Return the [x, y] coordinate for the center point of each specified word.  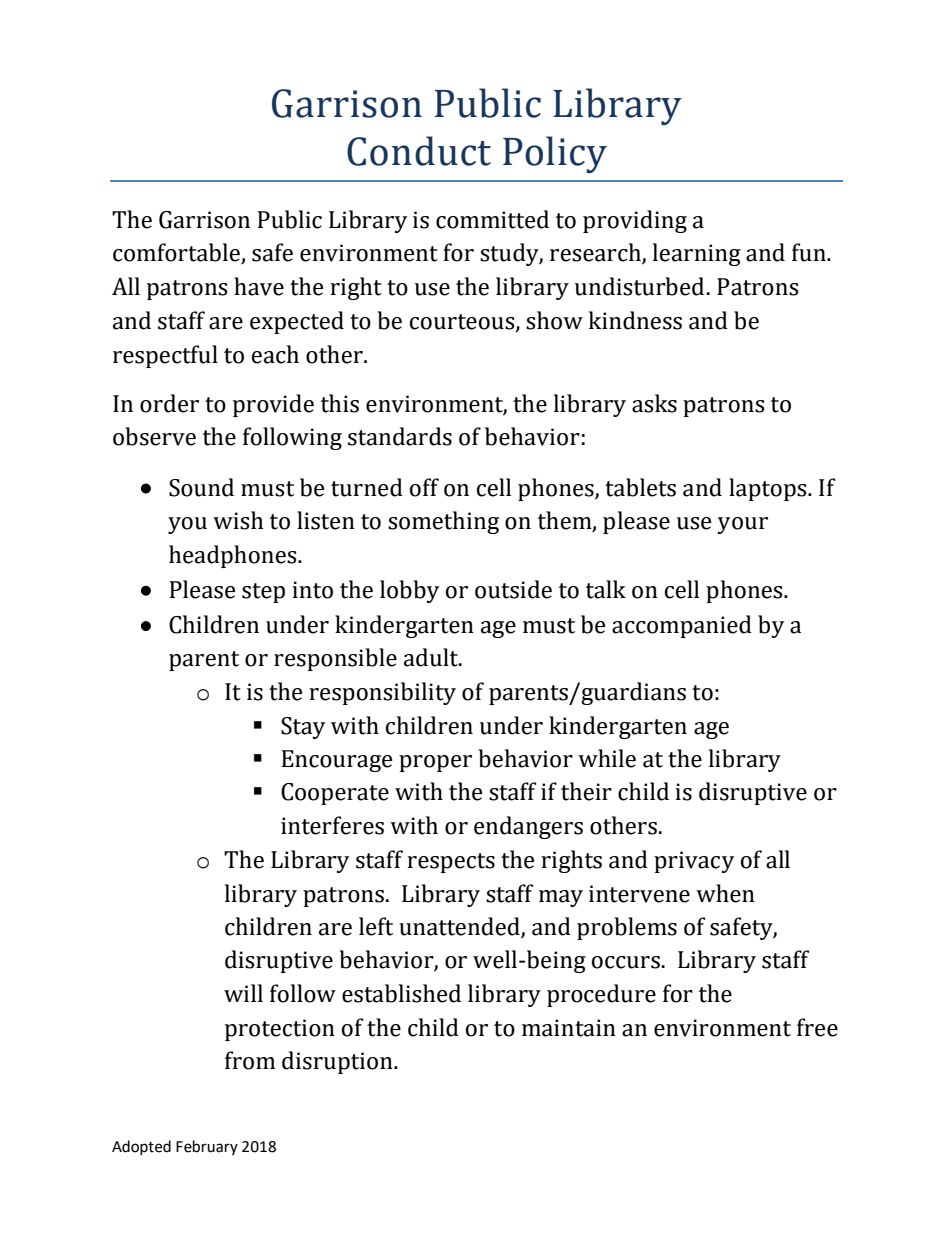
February [207, 1147]
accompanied [682, 626]
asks [654, 403]
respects [451, 863]
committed [492, 219]
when [725, 893]
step [263, 593]
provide [273, 405]
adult [432, 657]
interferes [332, 825]
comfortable [177, 253]
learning [697, 254]
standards [400, 436]
